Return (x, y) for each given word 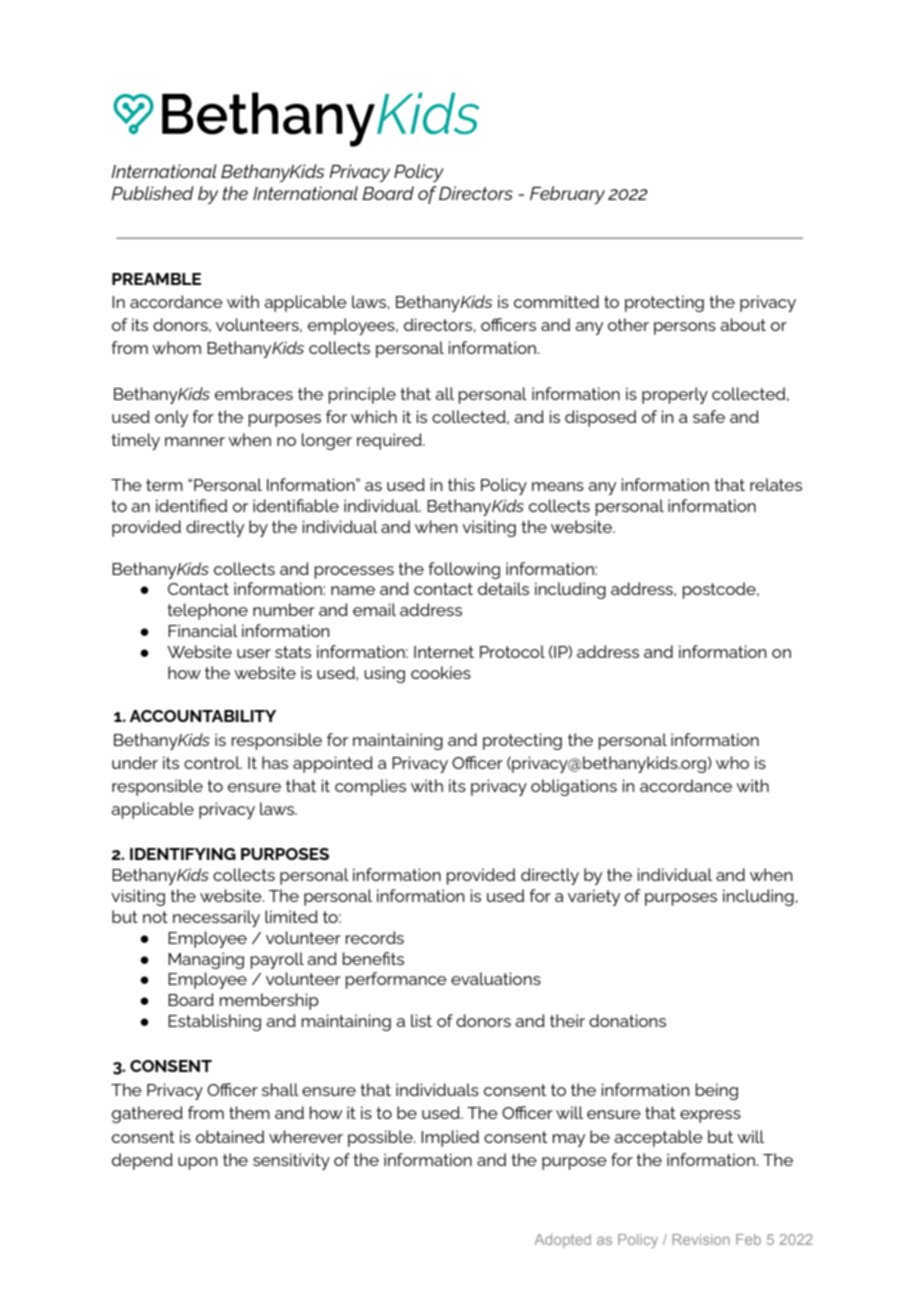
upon (198, 1163)
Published (152, 193)
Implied (450, 1138)
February (567, 195)
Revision (701, 1239)
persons (685, 328)
